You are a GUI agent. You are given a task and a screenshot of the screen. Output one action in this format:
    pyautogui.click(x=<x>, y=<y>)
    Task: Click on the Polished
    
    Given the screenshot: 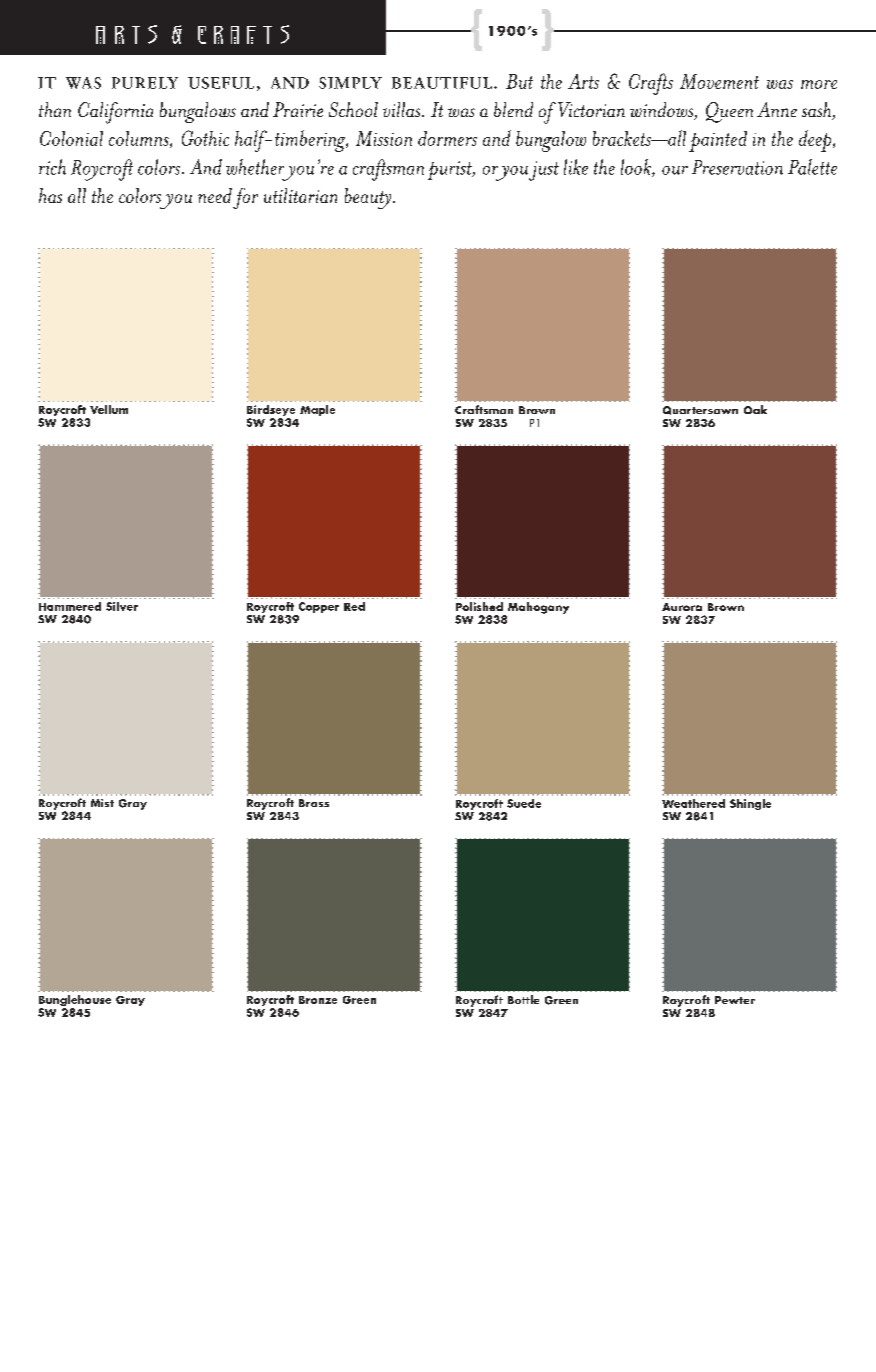 What is the action you would take?
    pyautogui.click(x=479, y=606)
